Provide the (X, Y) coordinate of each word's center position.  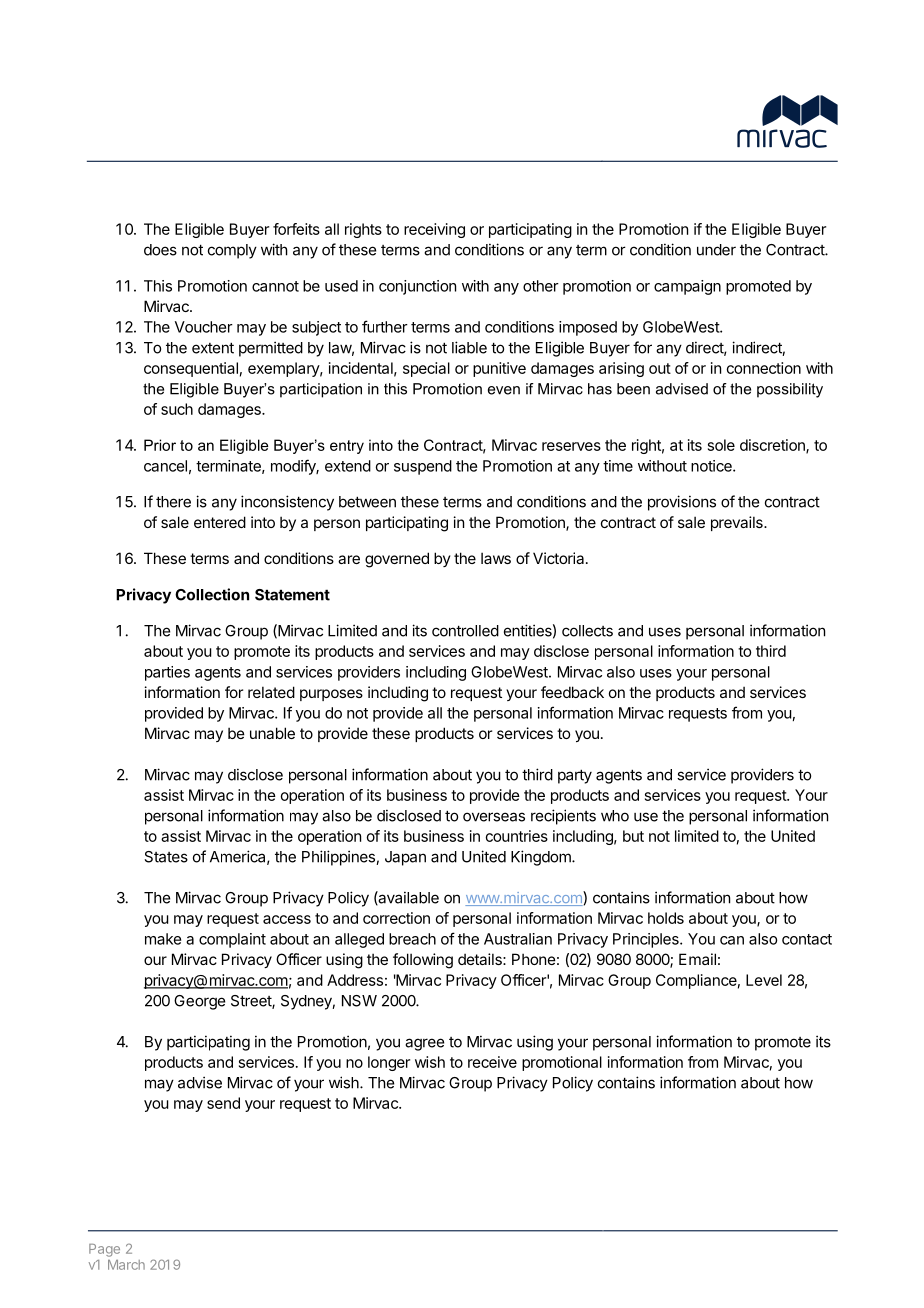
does (160, 250)
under (716, 250)
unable (272, 733)
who (615, 816)
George (199, 1002)
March (126, 1265)
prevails (738, 523)
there (173, 502)
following (423, 961)
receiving (434, 230)
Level (764, 980)
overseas (494, 817)
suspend (423, 467)
